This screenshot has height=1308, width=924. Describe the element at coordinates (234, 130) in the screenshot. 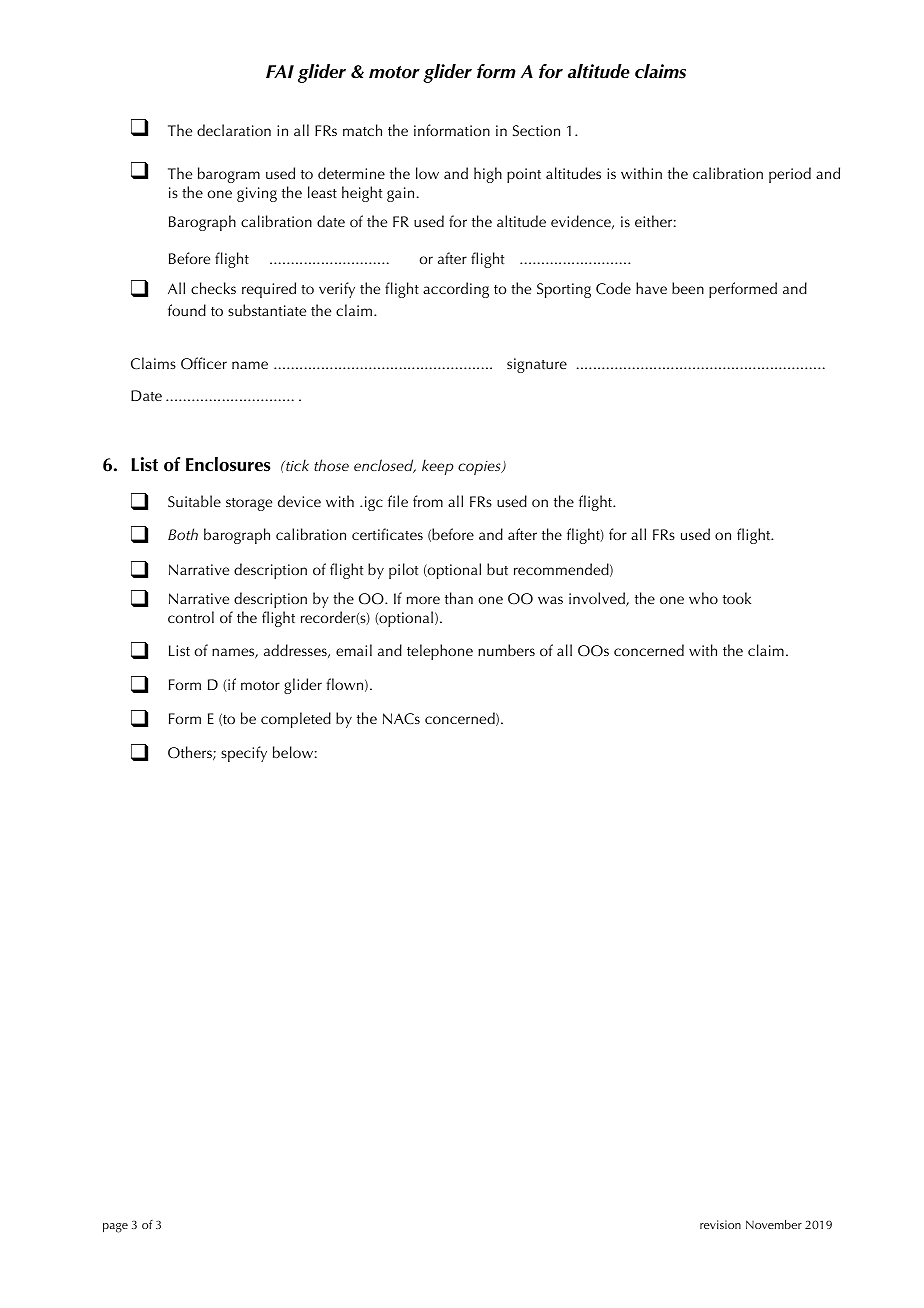

I see `declaration` at that location.
